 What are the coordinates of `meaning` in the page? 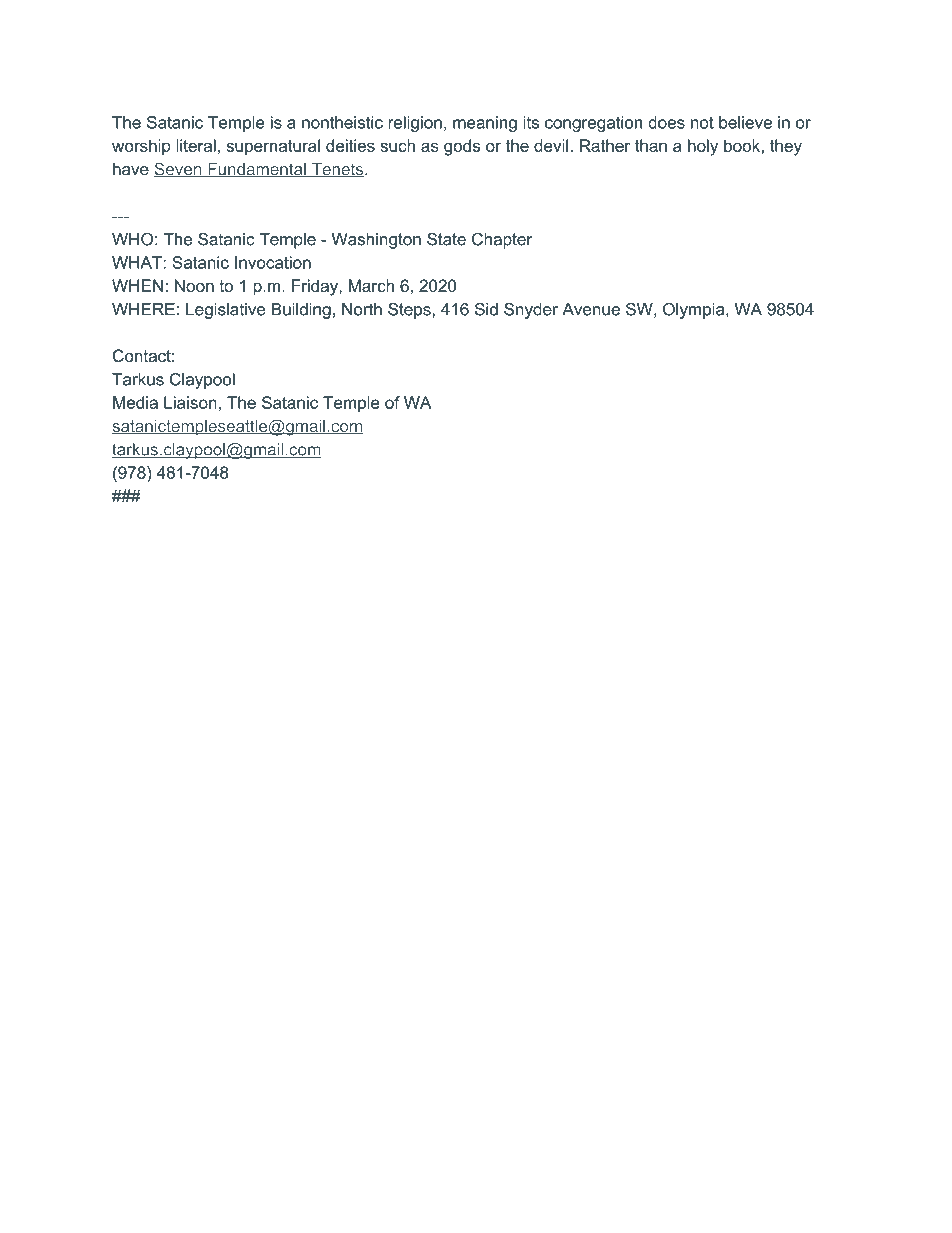 It's located at (485, 124).
